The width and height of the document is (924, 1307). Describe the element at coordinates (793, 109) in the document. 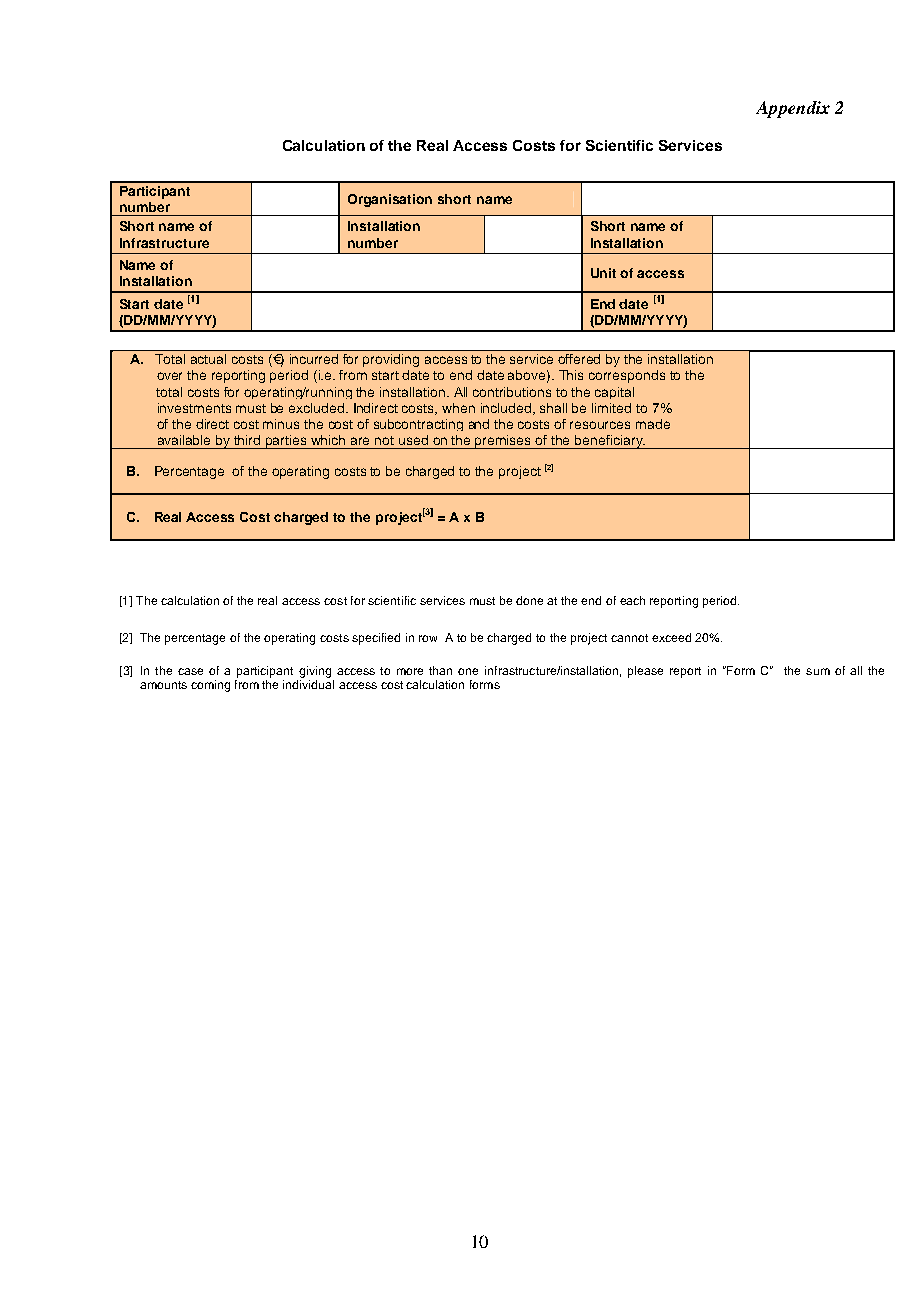

I see `Appendix` at that location.
